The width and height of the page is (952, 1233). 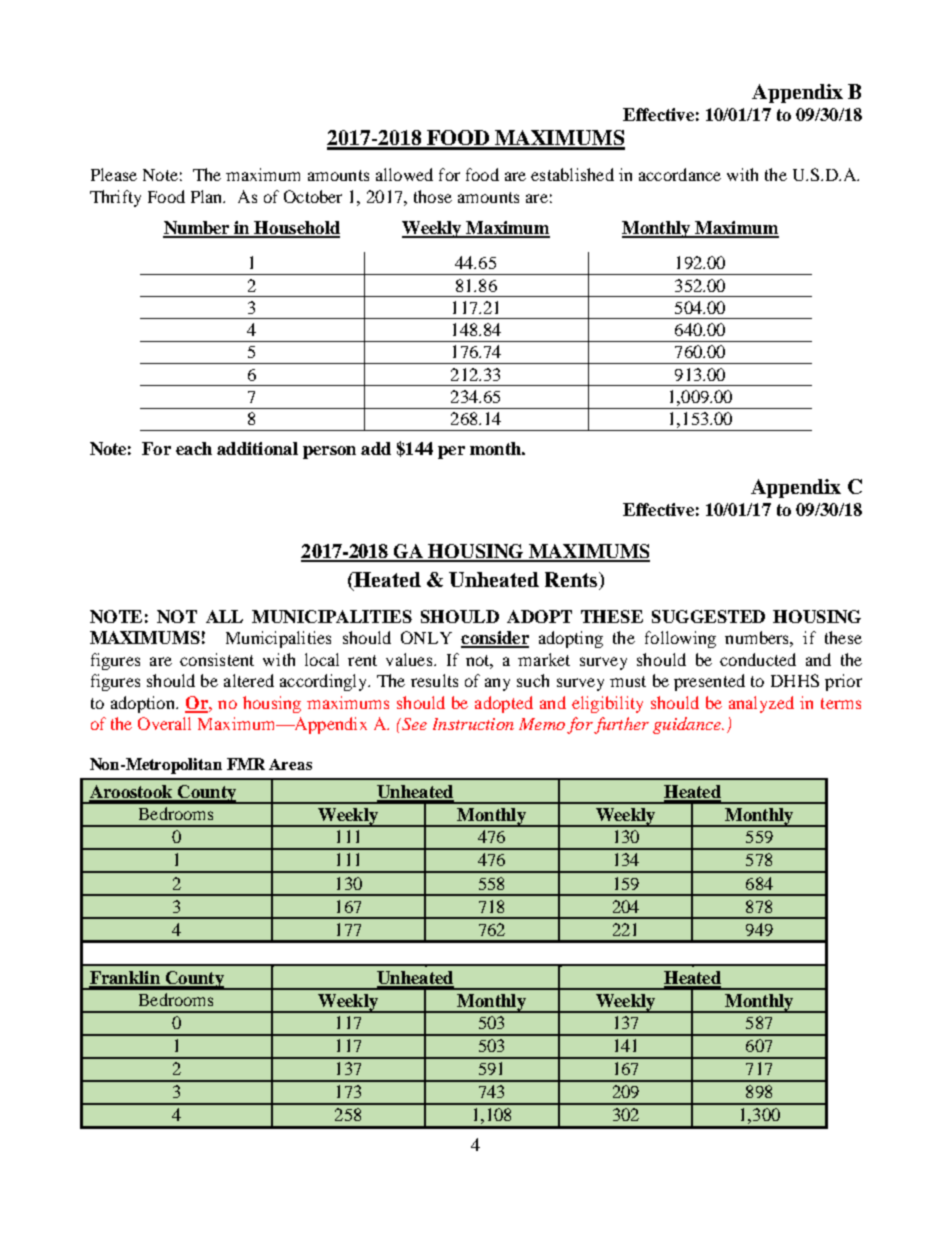 I want to click on following, so click(x=680, y=639).
